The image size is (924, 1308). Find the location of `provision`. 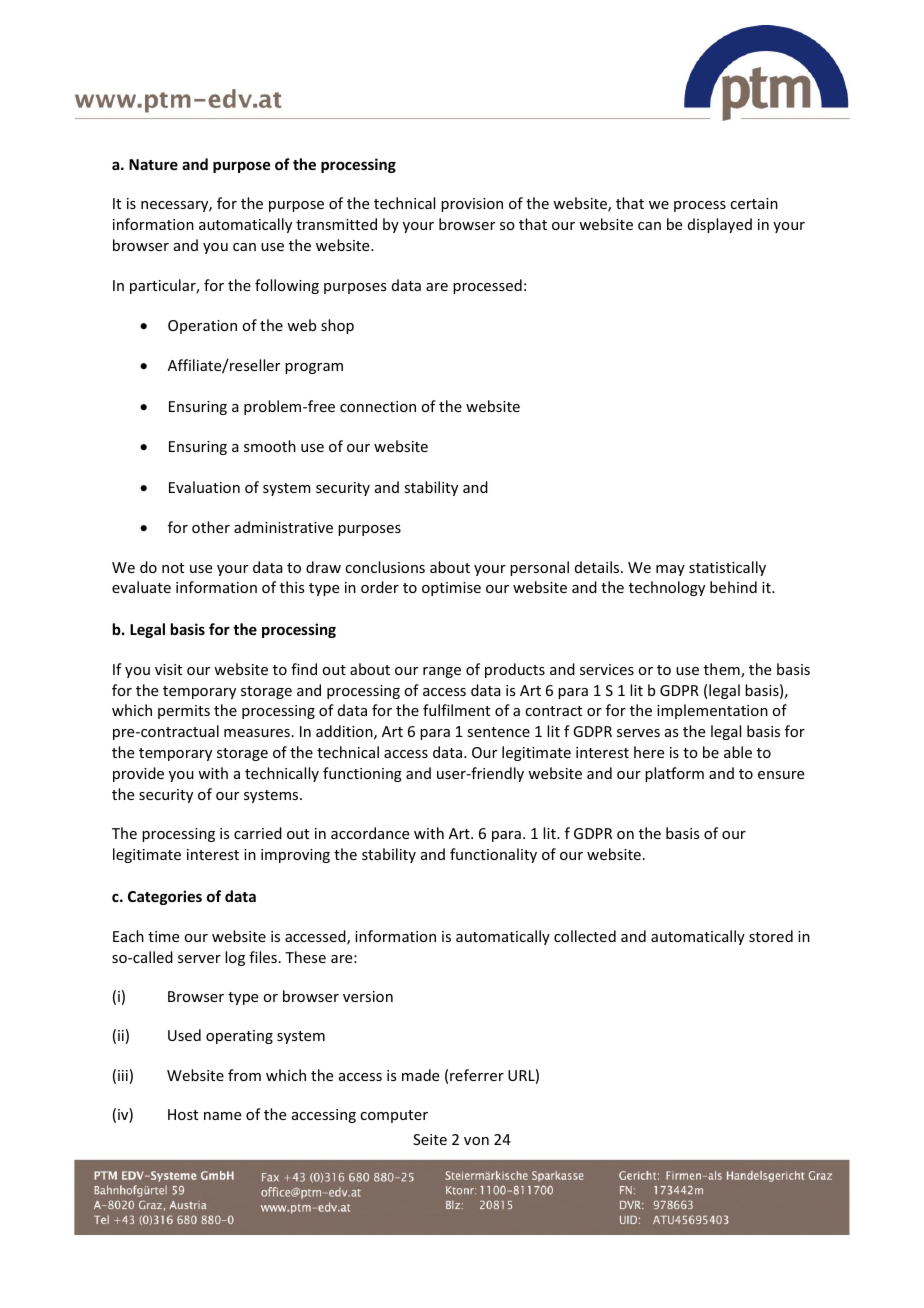

provision is located at coordinates (472, 205).
